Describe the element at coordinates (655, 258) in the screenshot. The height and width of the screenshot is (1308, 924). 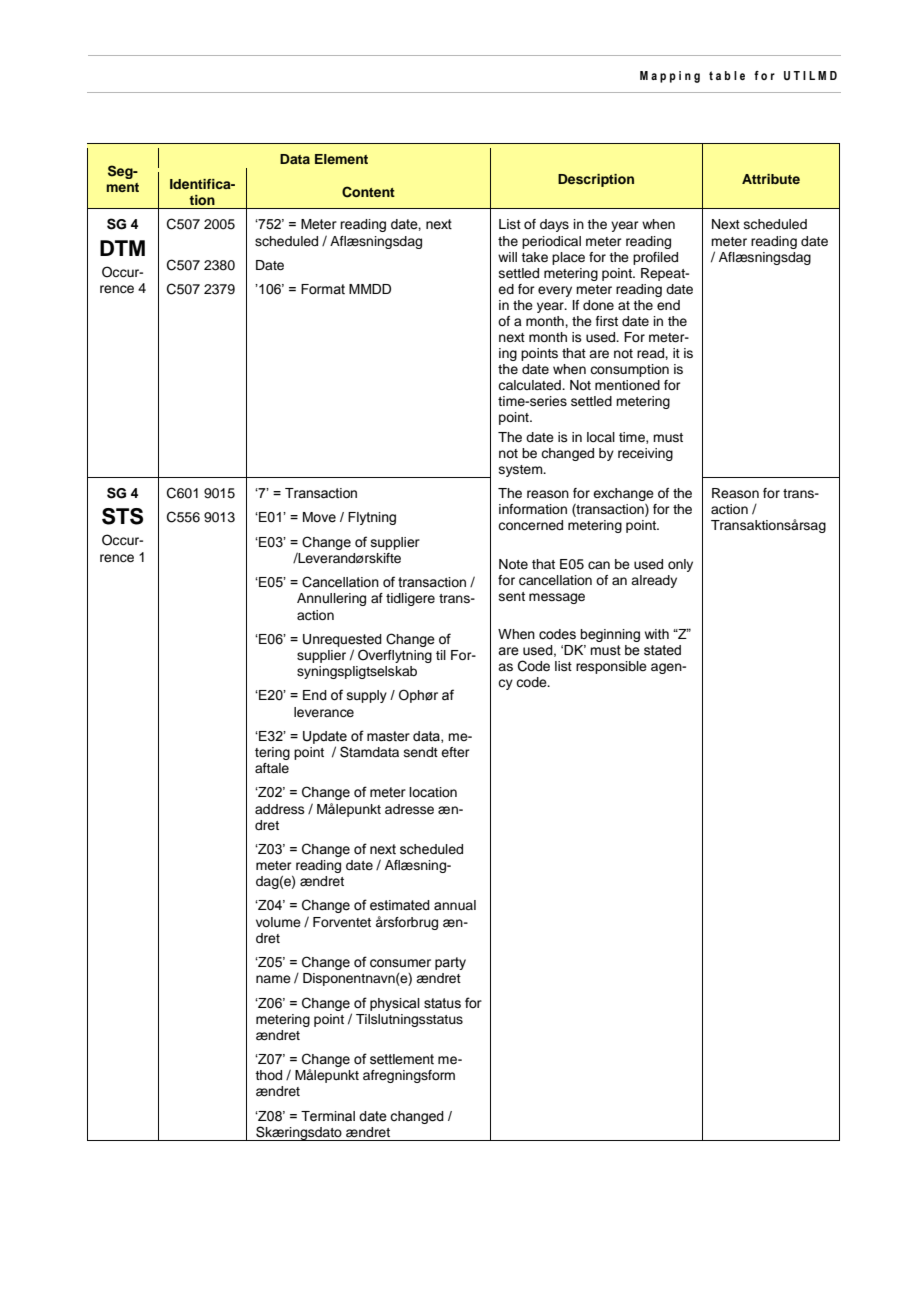
I see `profiled` at that location.
